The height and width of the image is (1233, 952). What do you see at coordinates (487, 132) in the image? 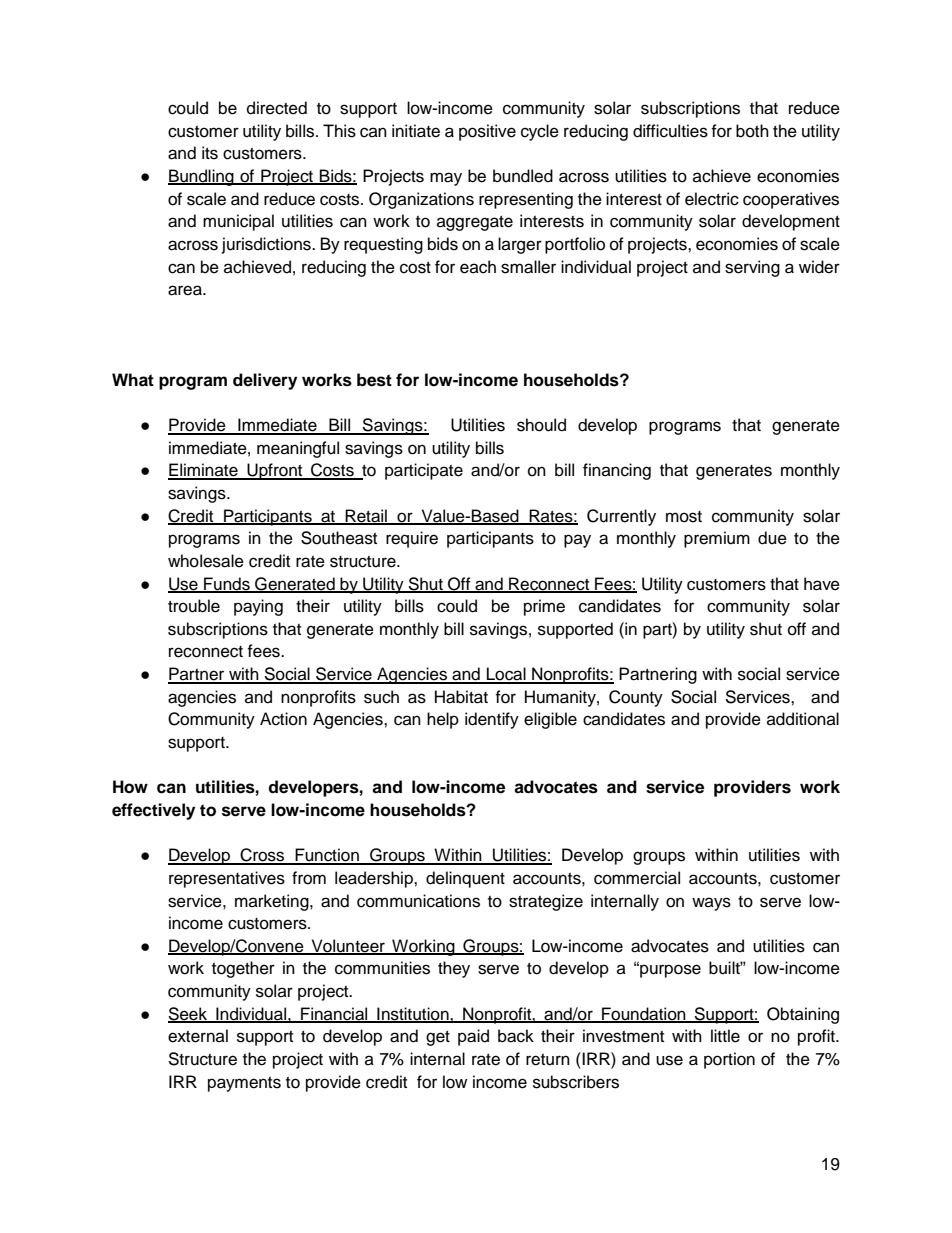
I see `positive` at bounding box center [487, 132].
